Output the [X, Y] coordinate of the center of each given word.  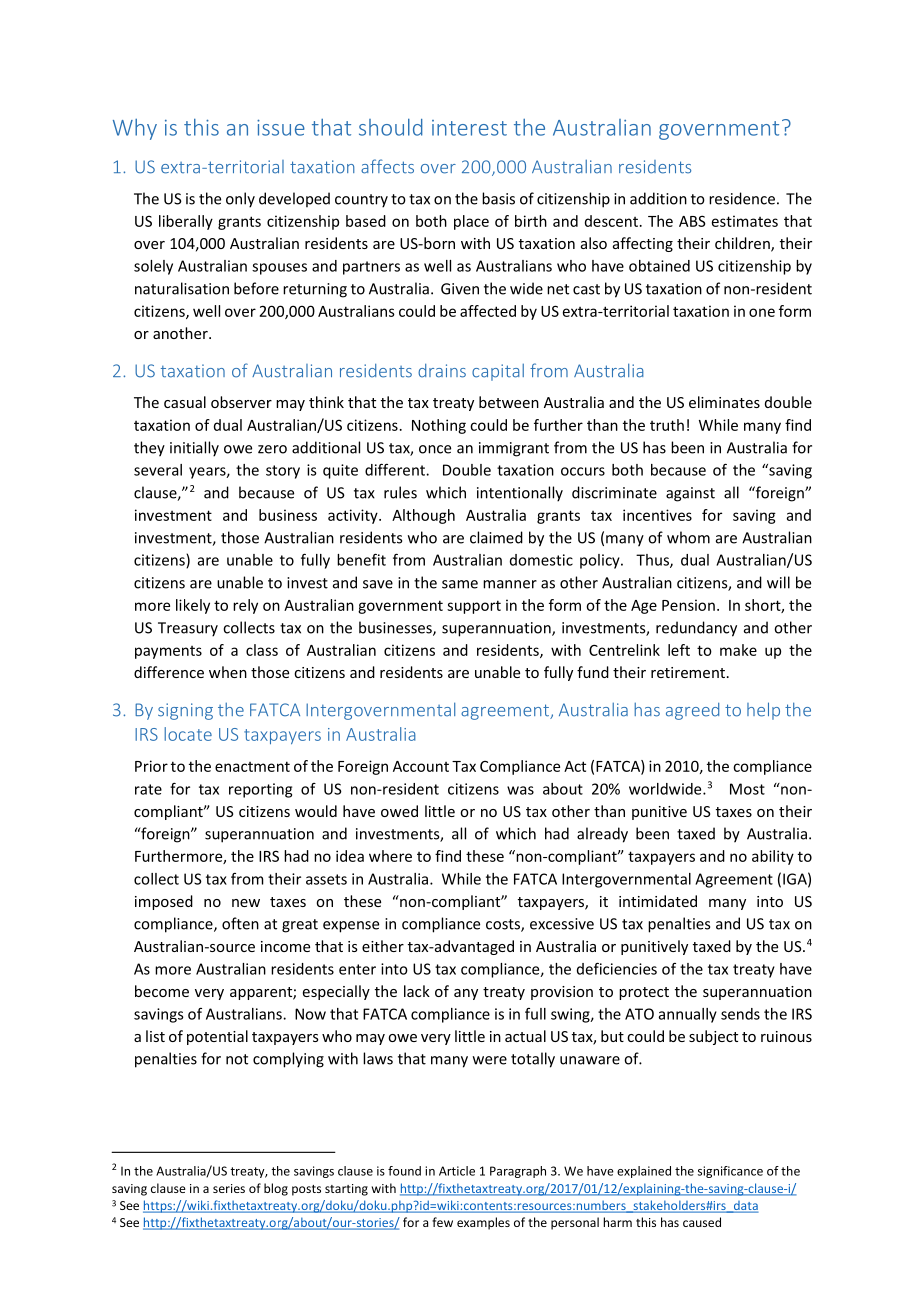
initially [194, 449]
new [246, 903]
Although [423, 516]
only [240, 200]
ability [773, 857]
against [690, 494]
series [229, 1188]
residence [742, 198]
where [390, 856]
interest [469, 128]
